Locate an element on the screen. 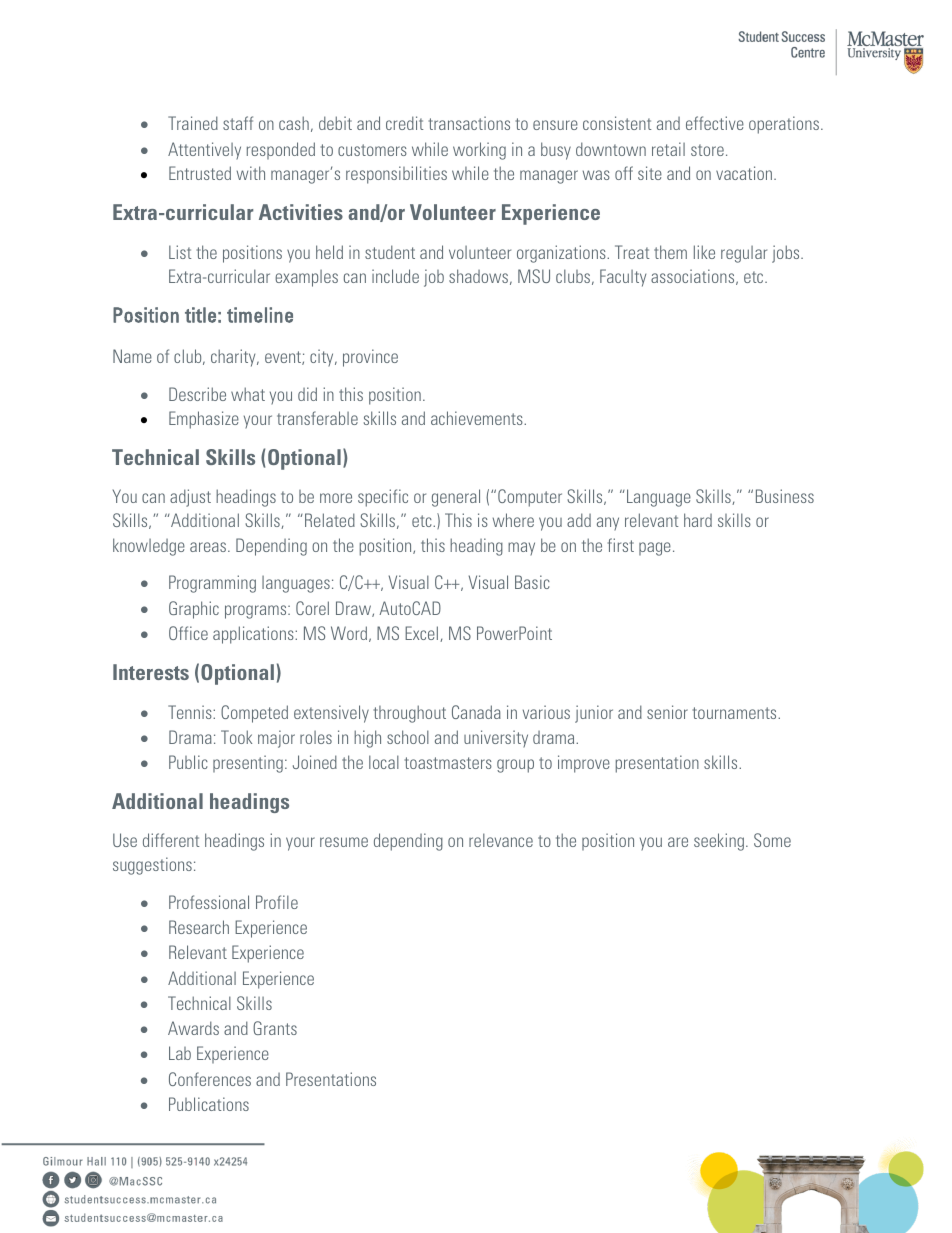  Attentively is located at coordinates (204, 151).
